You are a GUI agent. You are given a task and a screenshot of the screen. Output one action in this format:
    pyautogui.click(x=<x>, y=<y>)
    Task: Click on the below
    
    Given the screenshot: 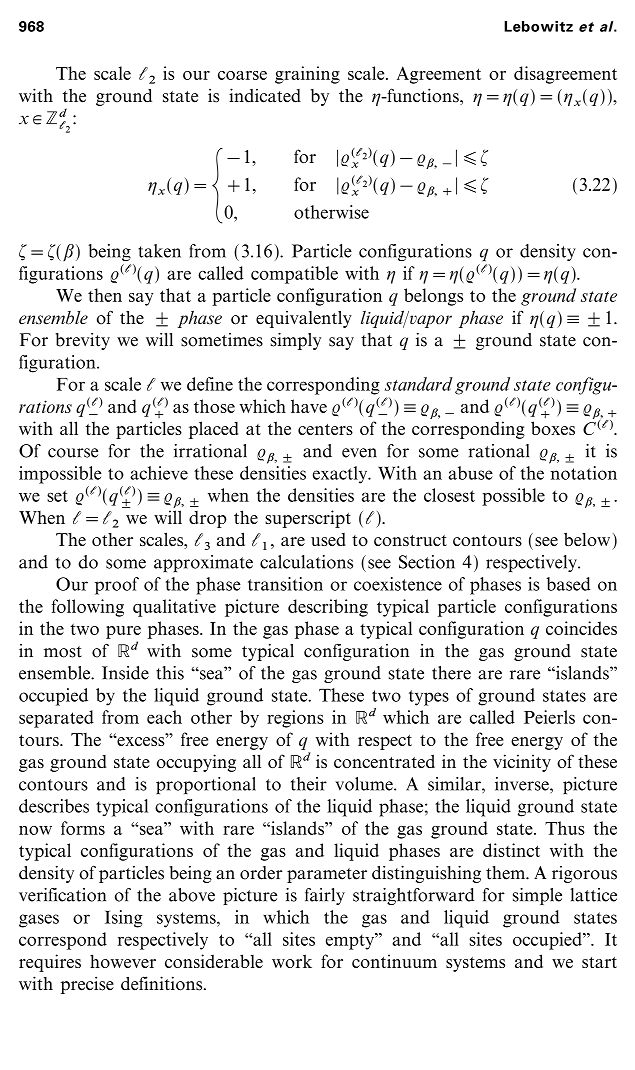 What is the action you would take?
    pyautogui.click(x=587, y=539)
